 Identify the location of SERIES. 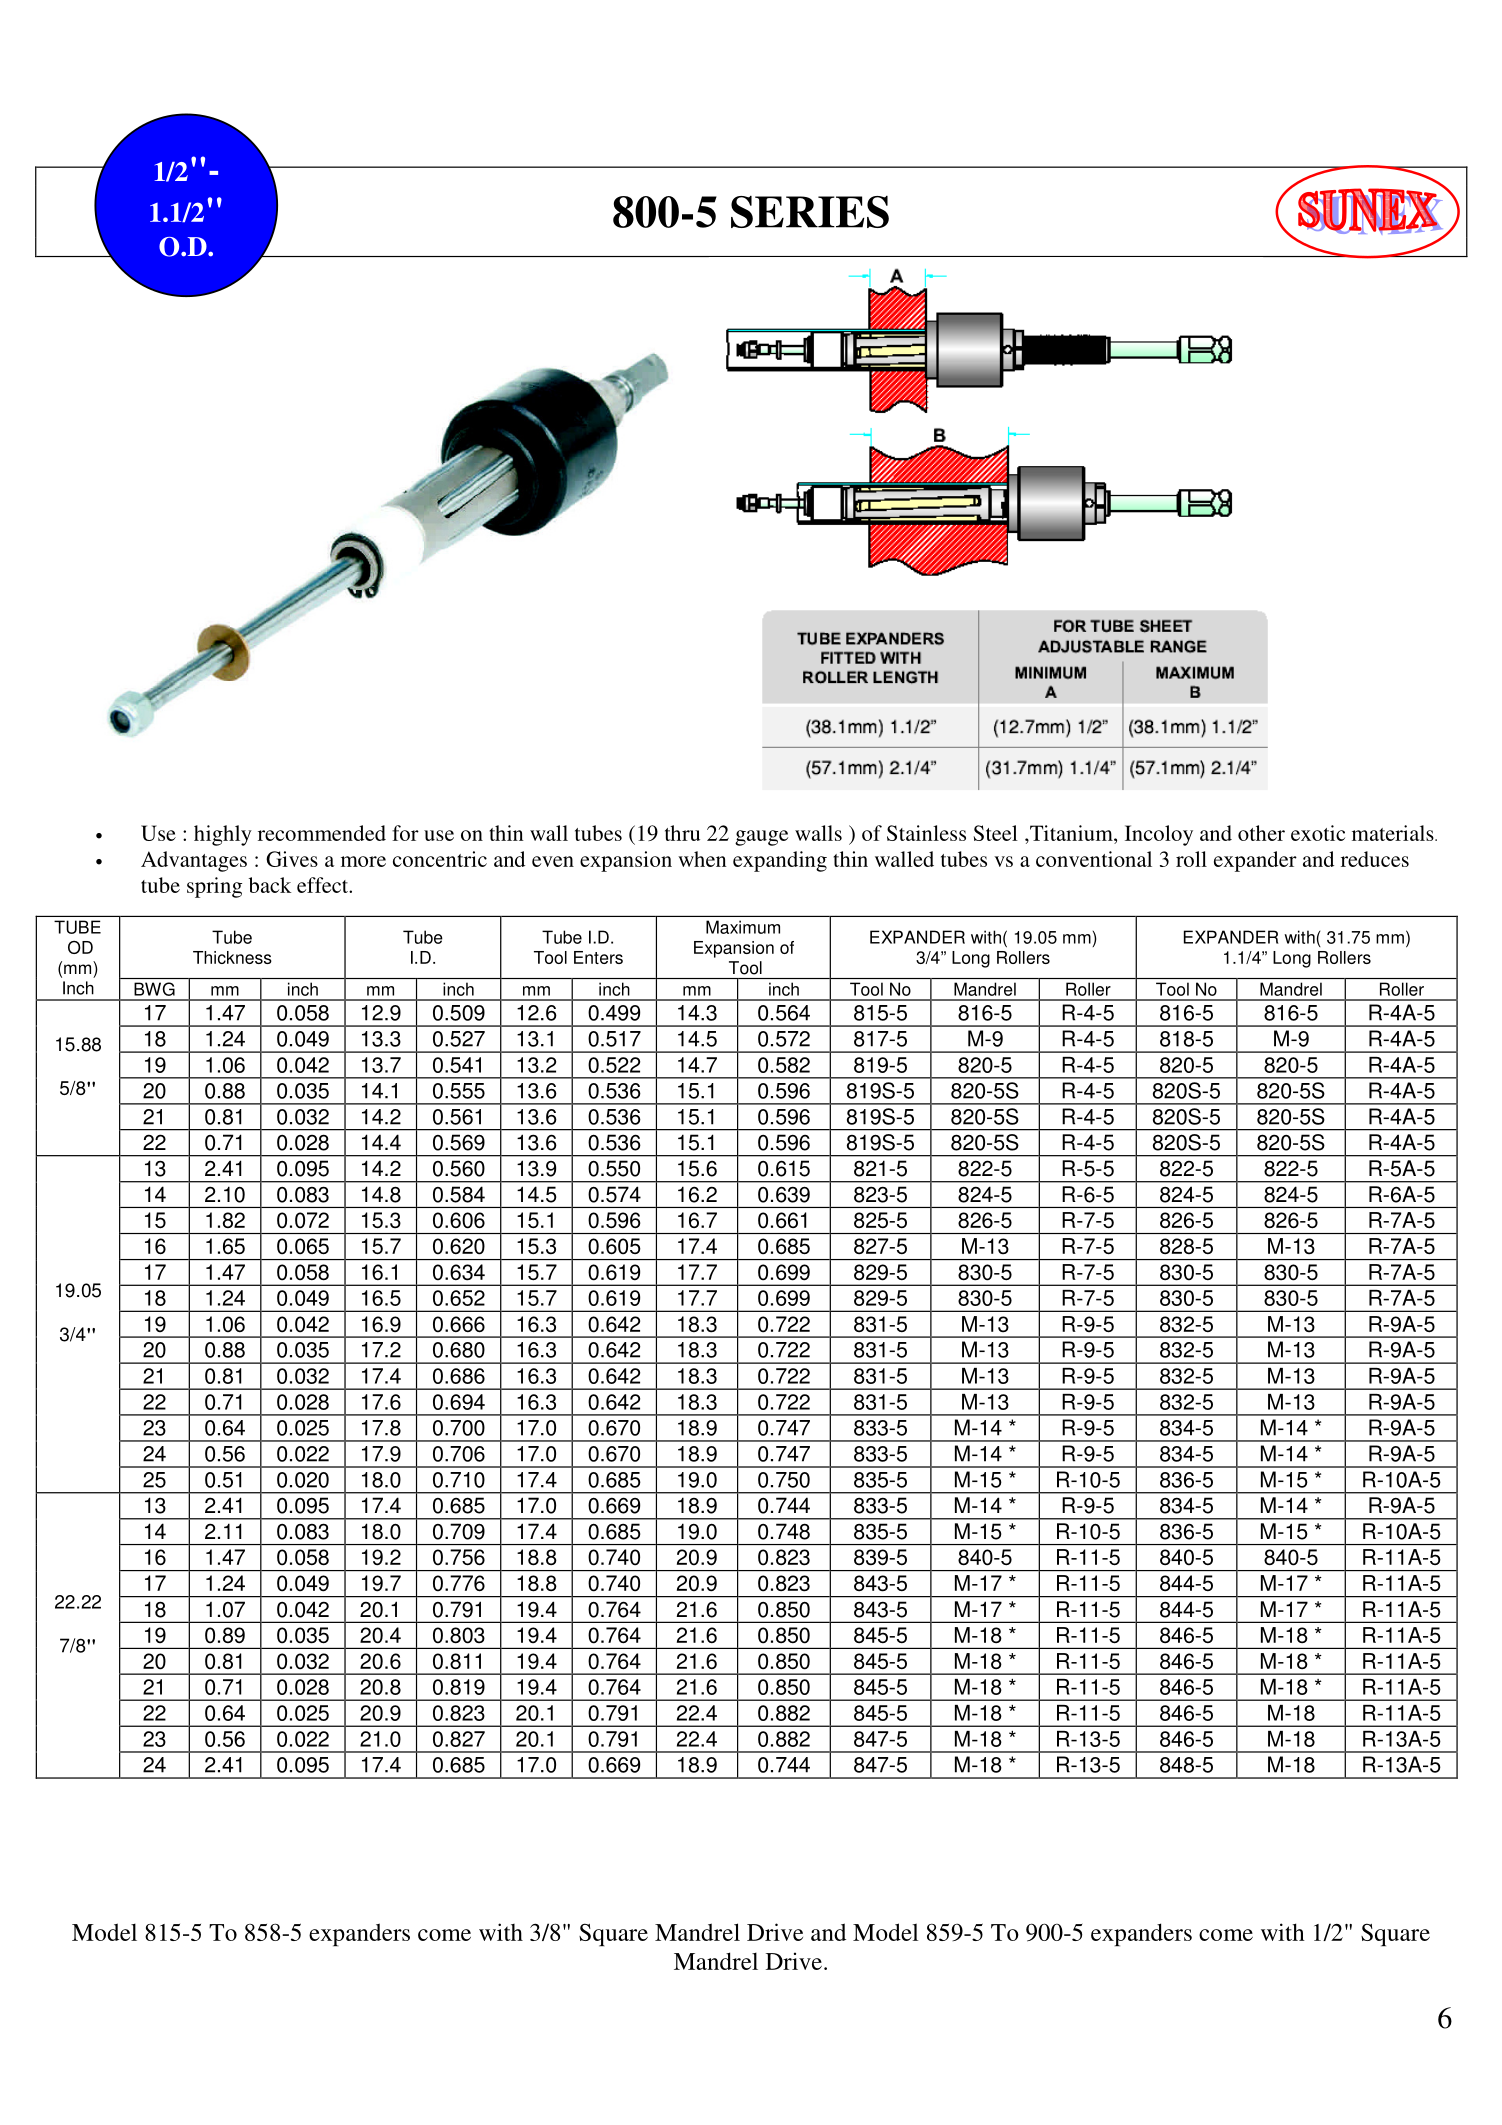
(810, 212).
